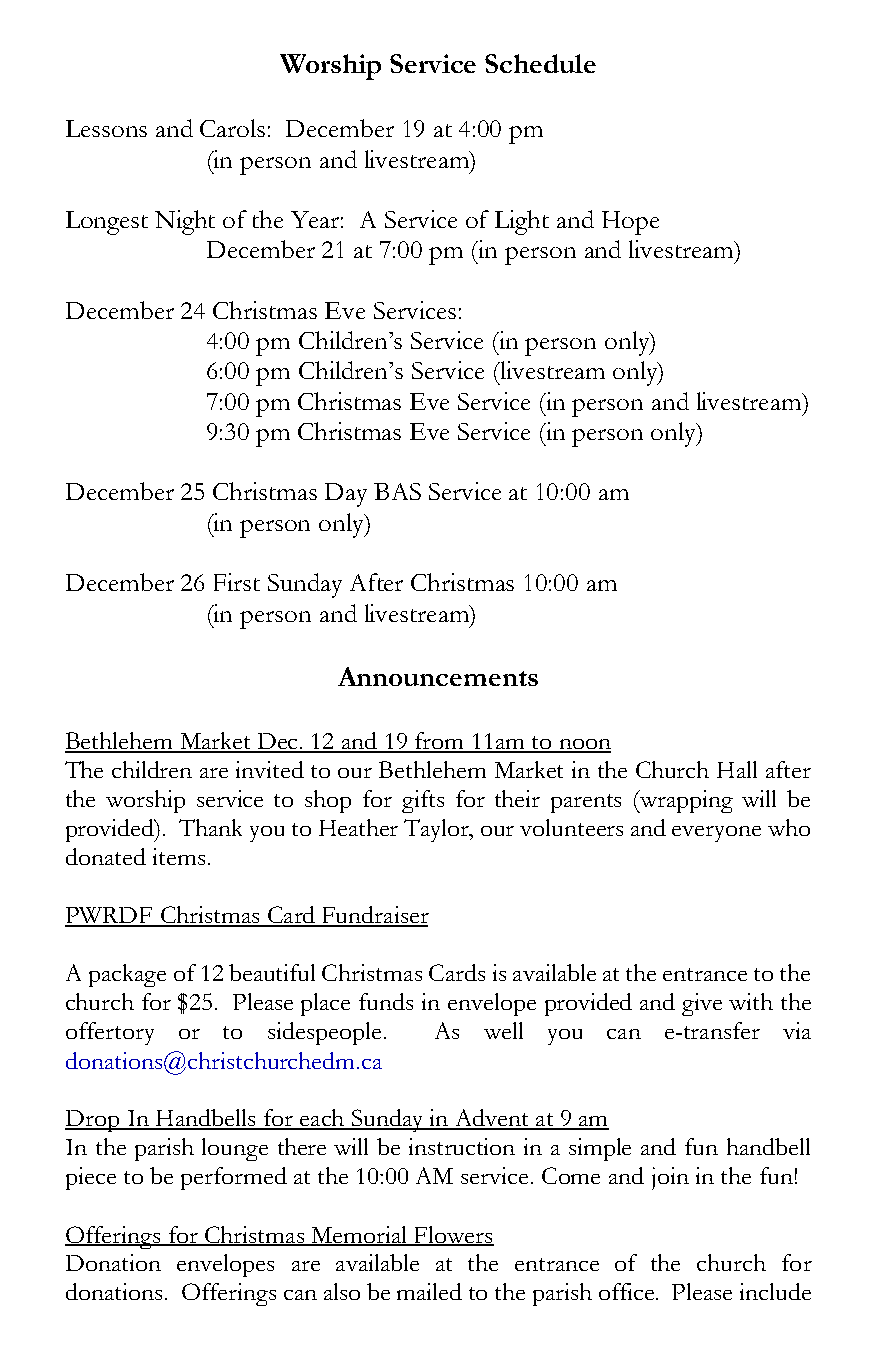 Image resolution: width=887 pixels, height=1372 pixels. Describe the element at coordinates (234, 1178) in the image. I see `performed` at that location.
